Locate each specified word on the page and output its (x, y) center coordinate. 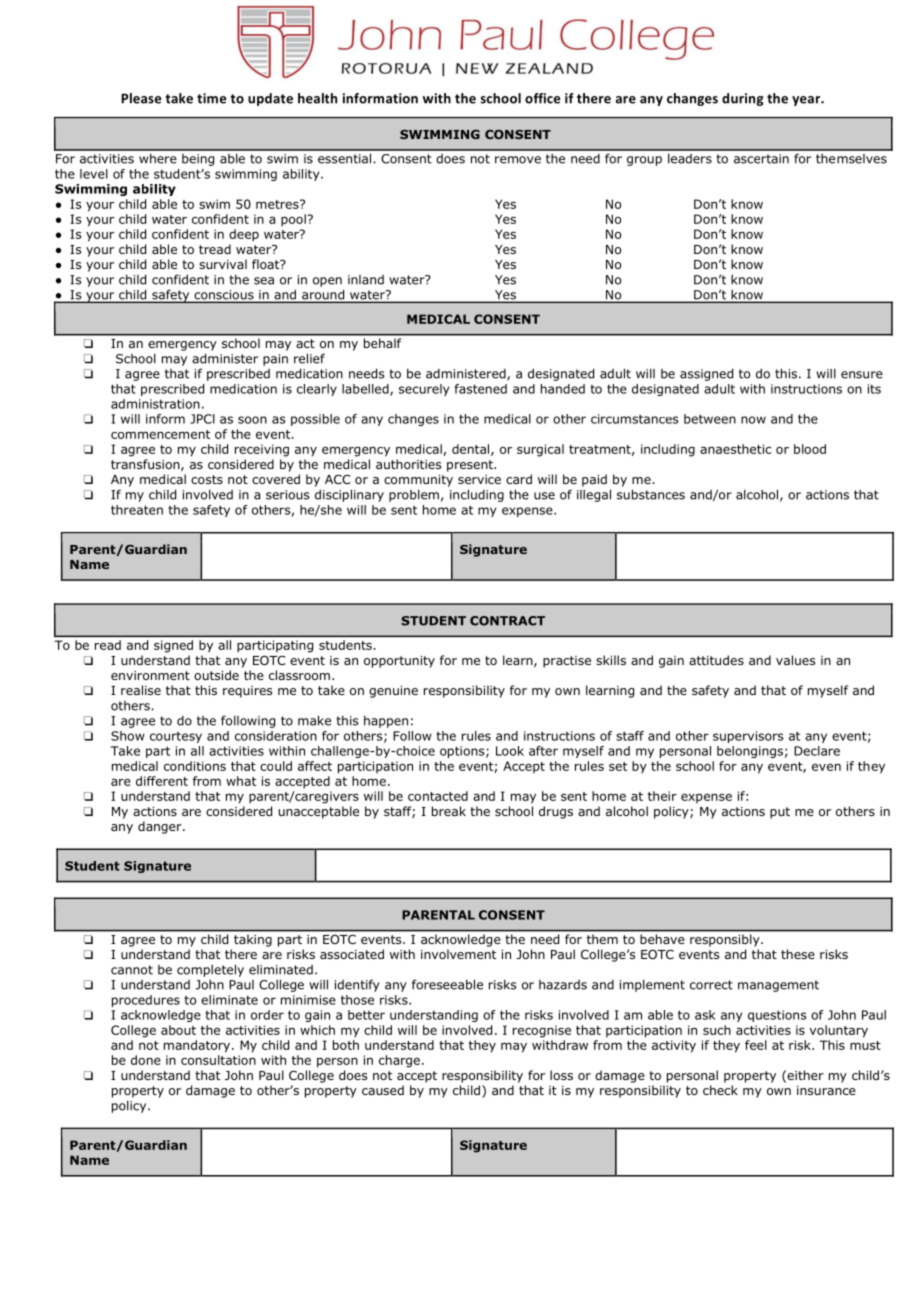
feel (756, 1045)
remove (518, 160)
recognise (542, 1031)
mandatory (198, 1046)
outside (216, 675)
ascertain (761, 159)
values (795, 660)
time (211, 98)
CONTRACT (507, 621)
